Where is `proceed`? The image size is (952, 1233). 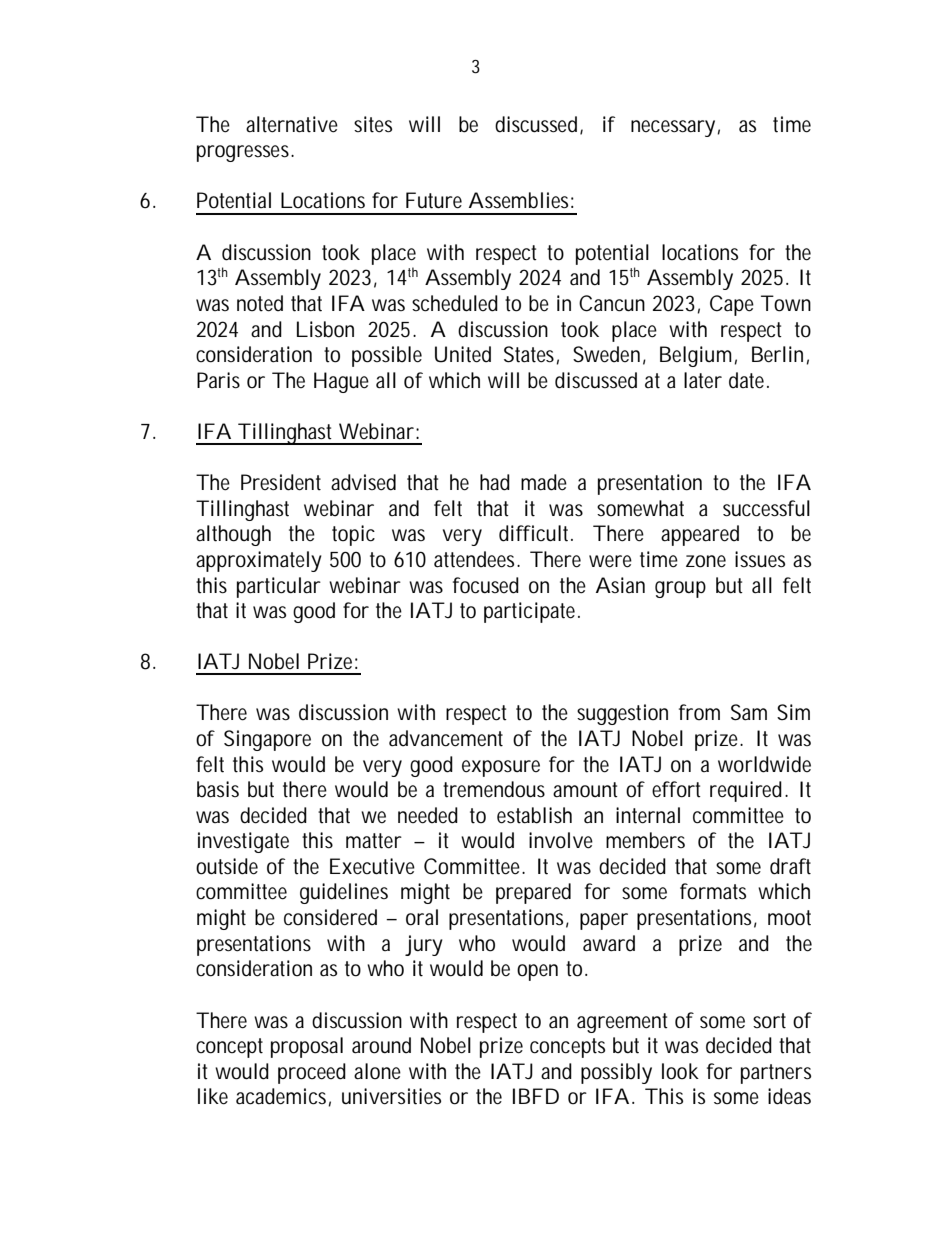
proceed is located at coordinates (312, 1073).
